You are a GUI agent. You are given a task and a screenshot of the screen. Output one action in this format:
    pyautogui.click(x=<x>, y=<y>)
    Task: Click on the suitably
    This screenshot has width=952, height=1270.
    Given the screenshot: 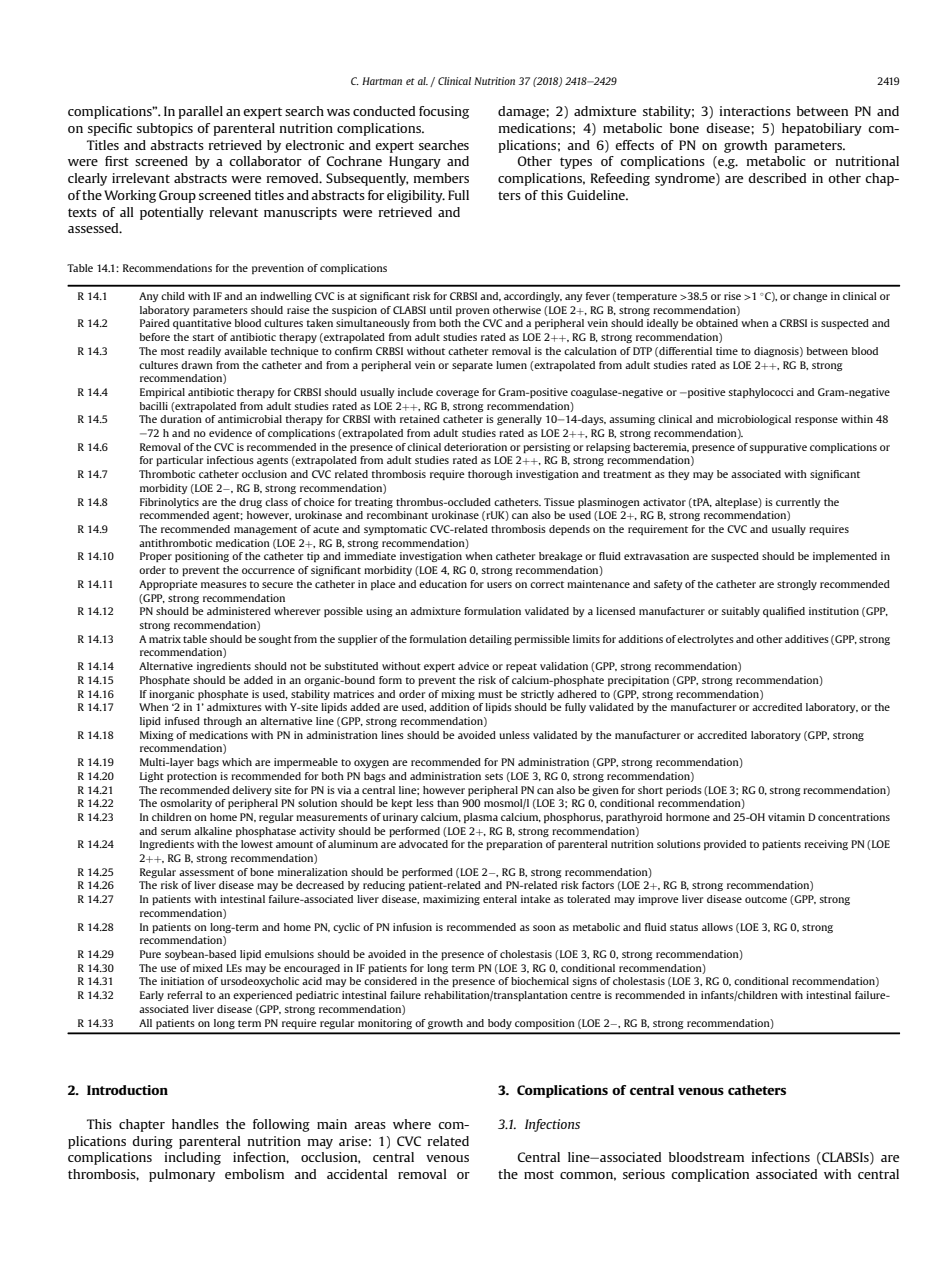 What is the action you would take?
    pyautogui.click(x=740, y=612)
